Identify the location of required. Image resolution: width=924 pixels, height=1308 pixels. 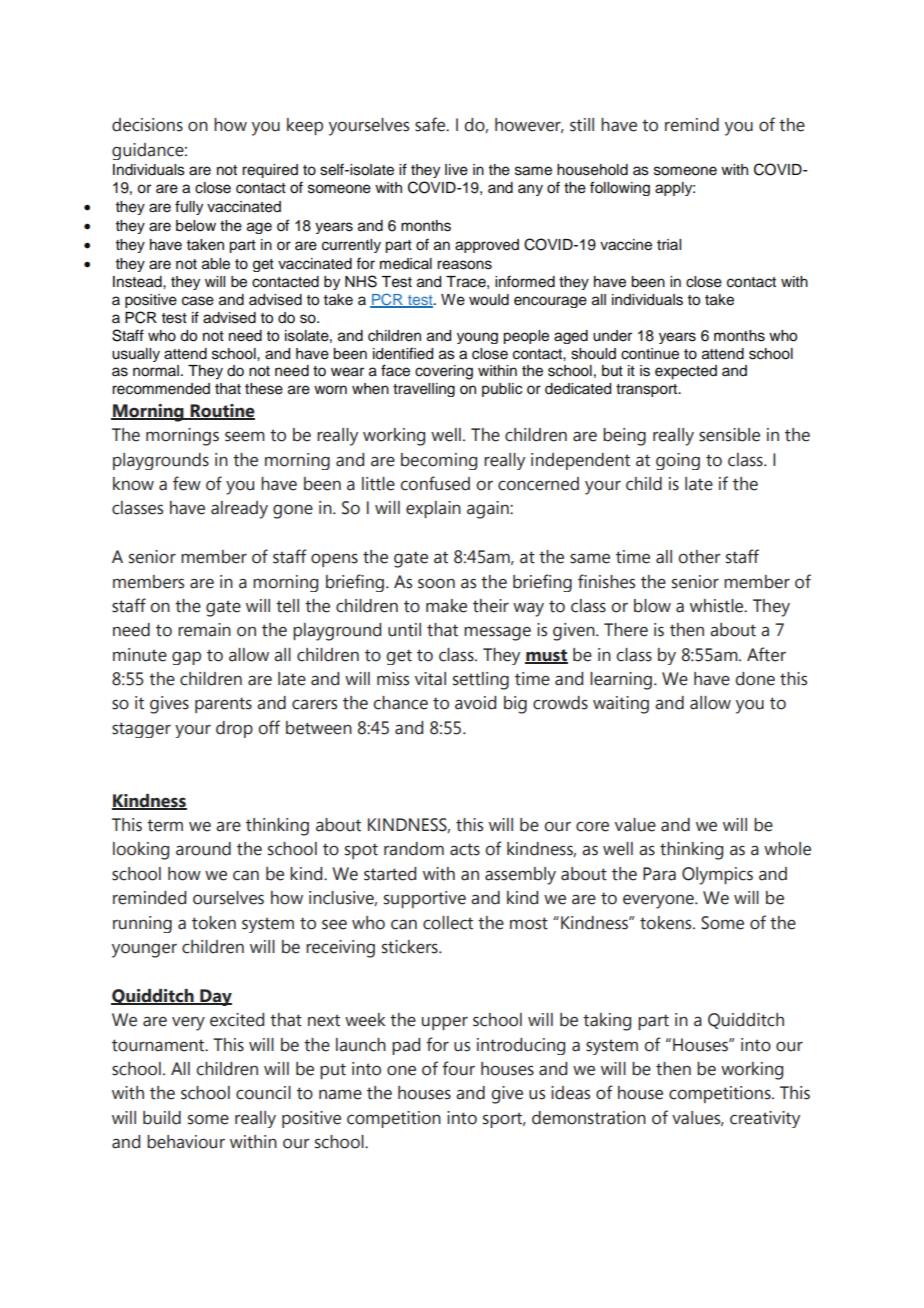
(270, 171).
